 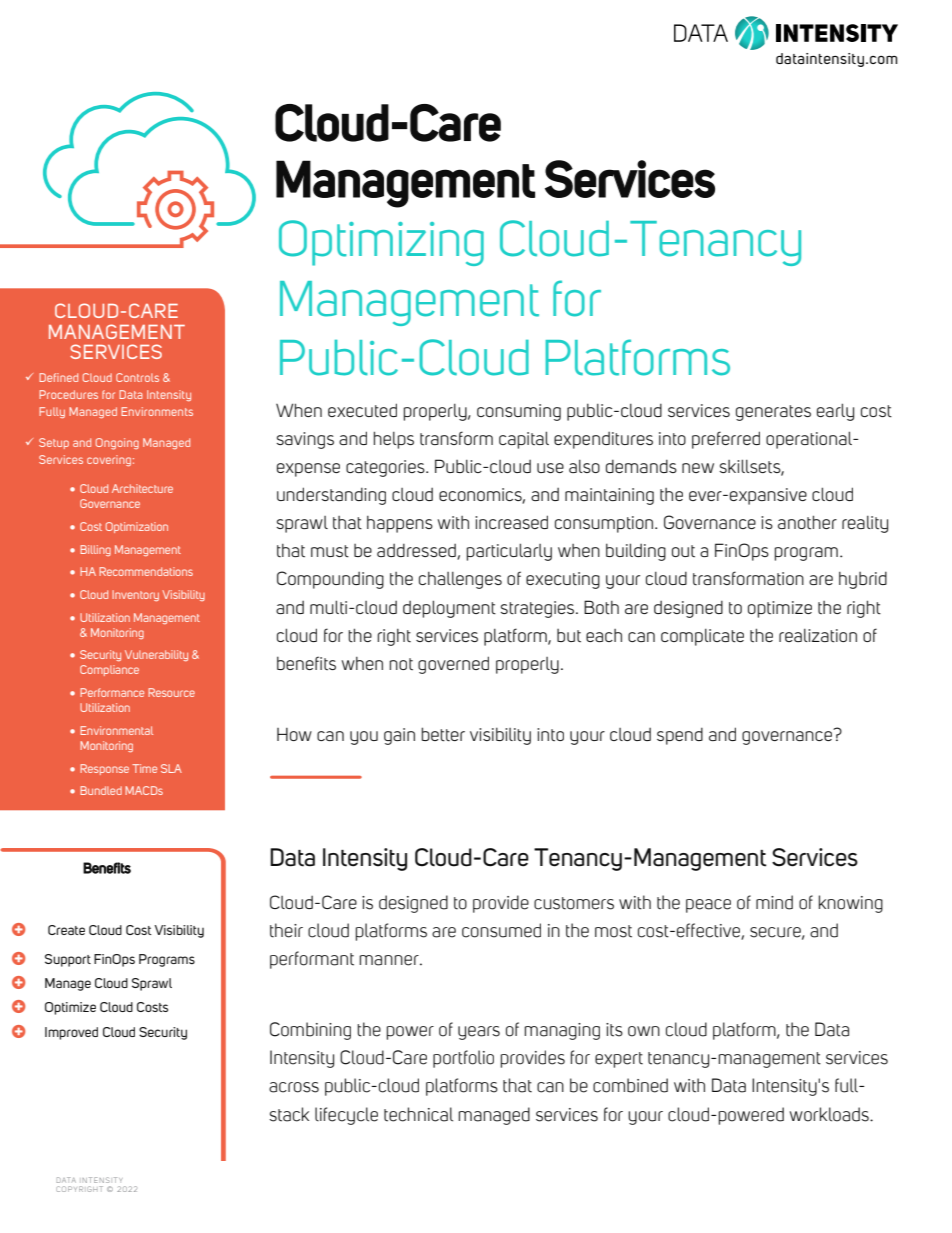 What do you see at coordinates (381, 243) in the screenshot?
I see `Optimizing` at bounding box center [381, 243].
